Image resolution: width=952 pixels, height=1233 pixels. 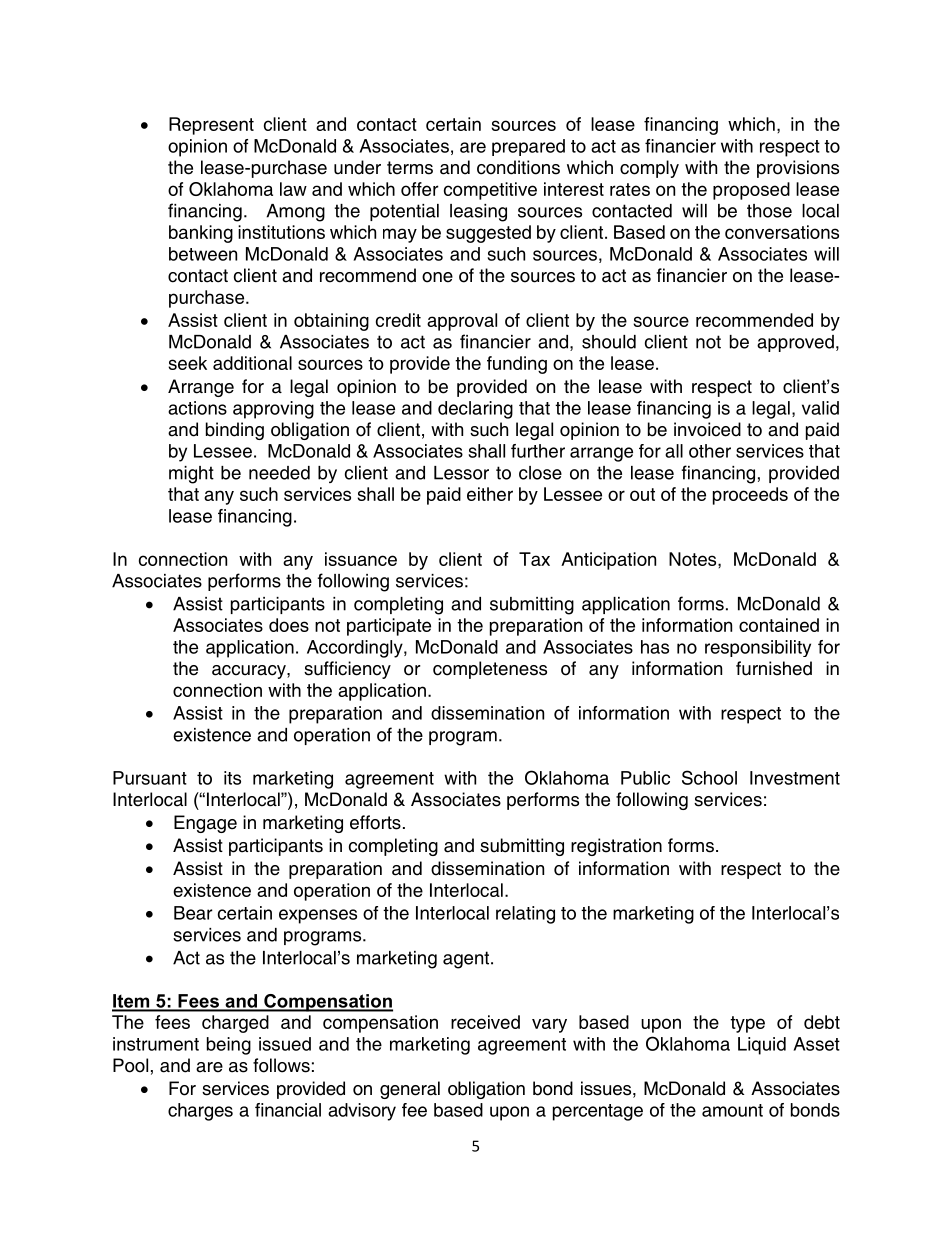 I want to click on charges, so click(x=200, y=1112).
